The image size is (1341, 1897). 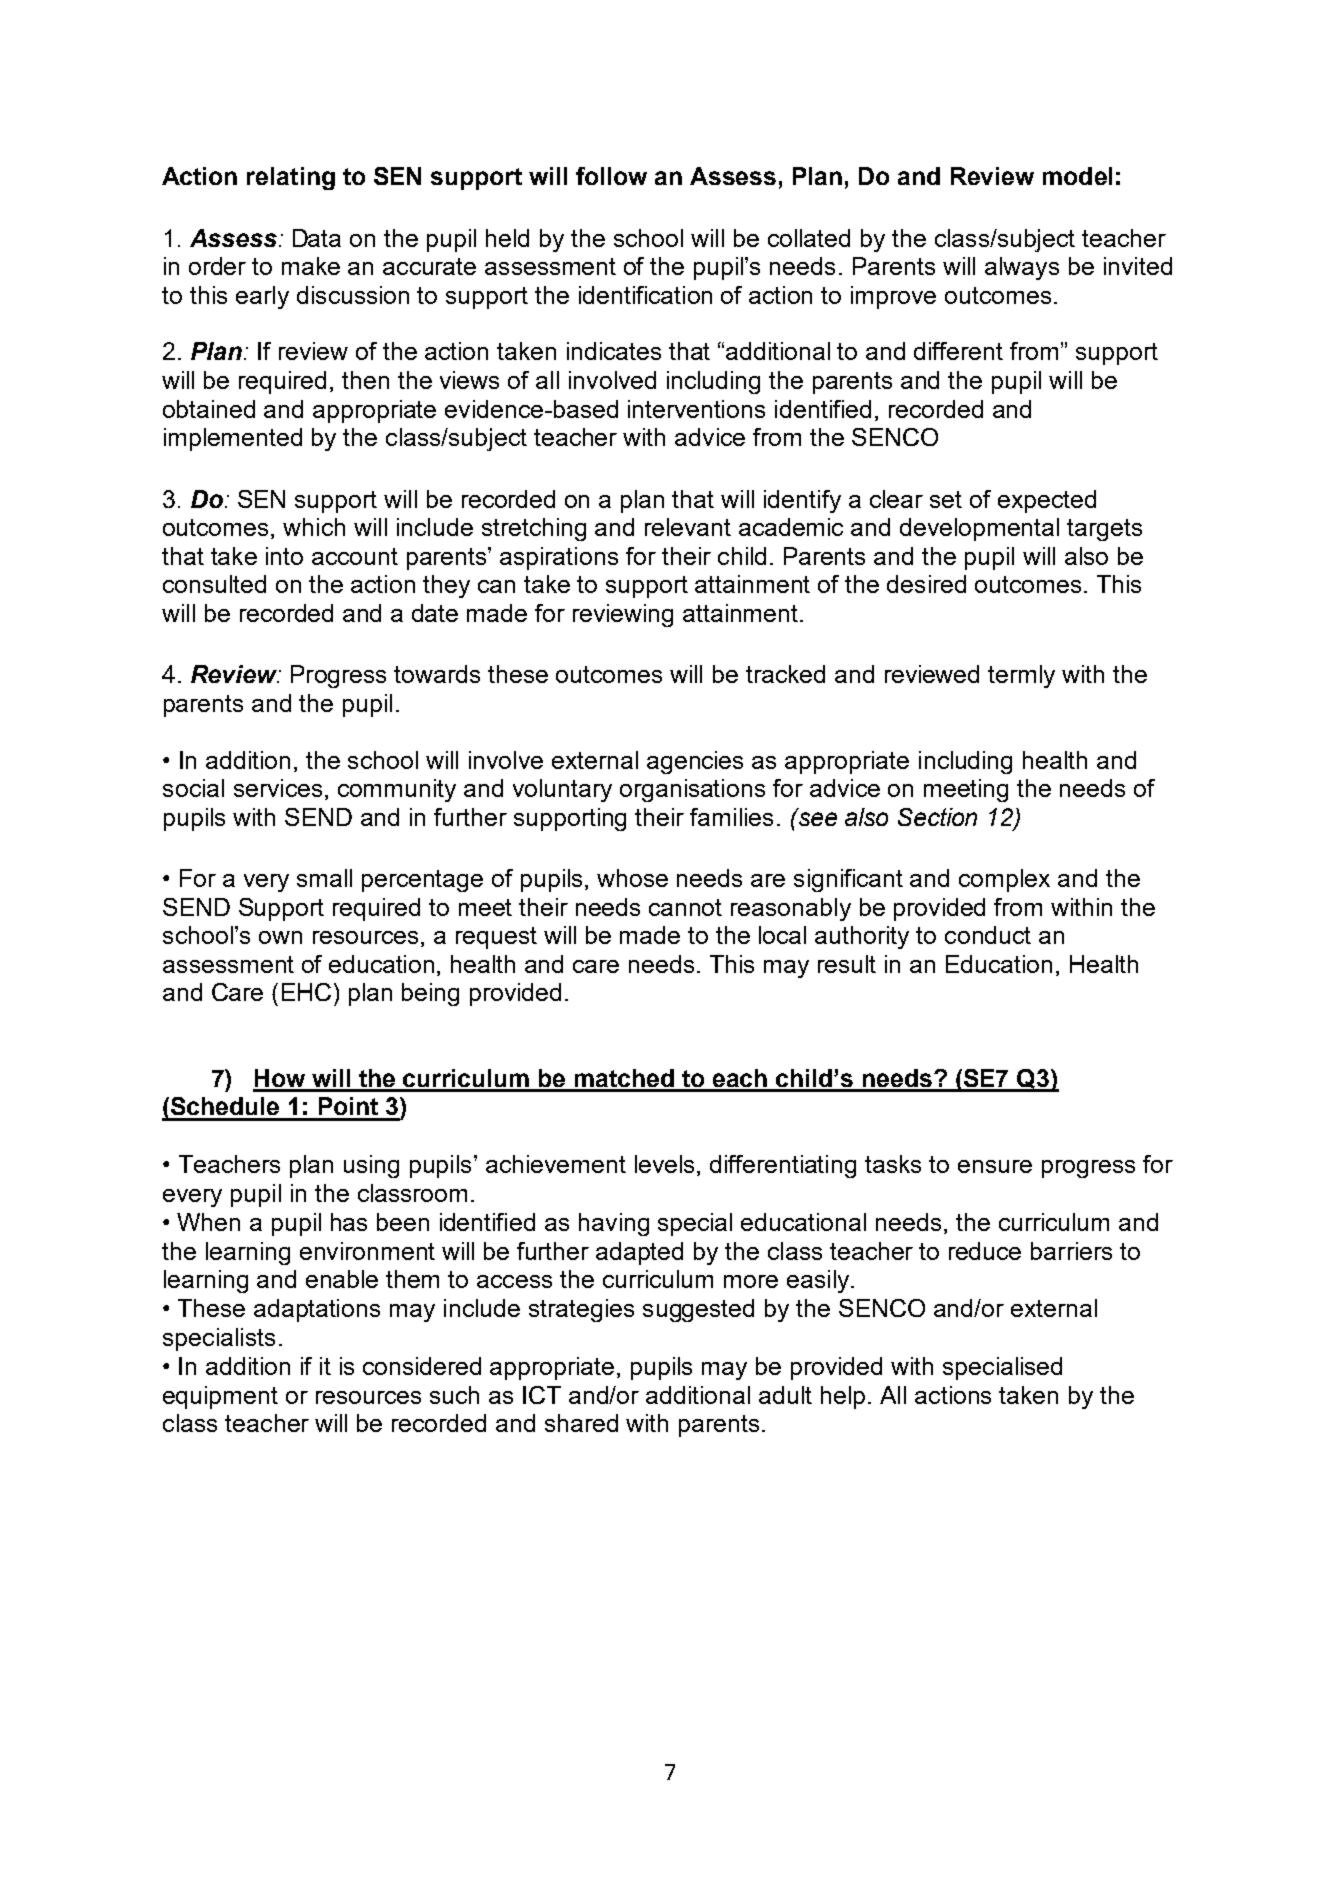 What do you see at coordinates (220, 1397) in the image?
I see `equipment` at bounding box center [220, 1397].
